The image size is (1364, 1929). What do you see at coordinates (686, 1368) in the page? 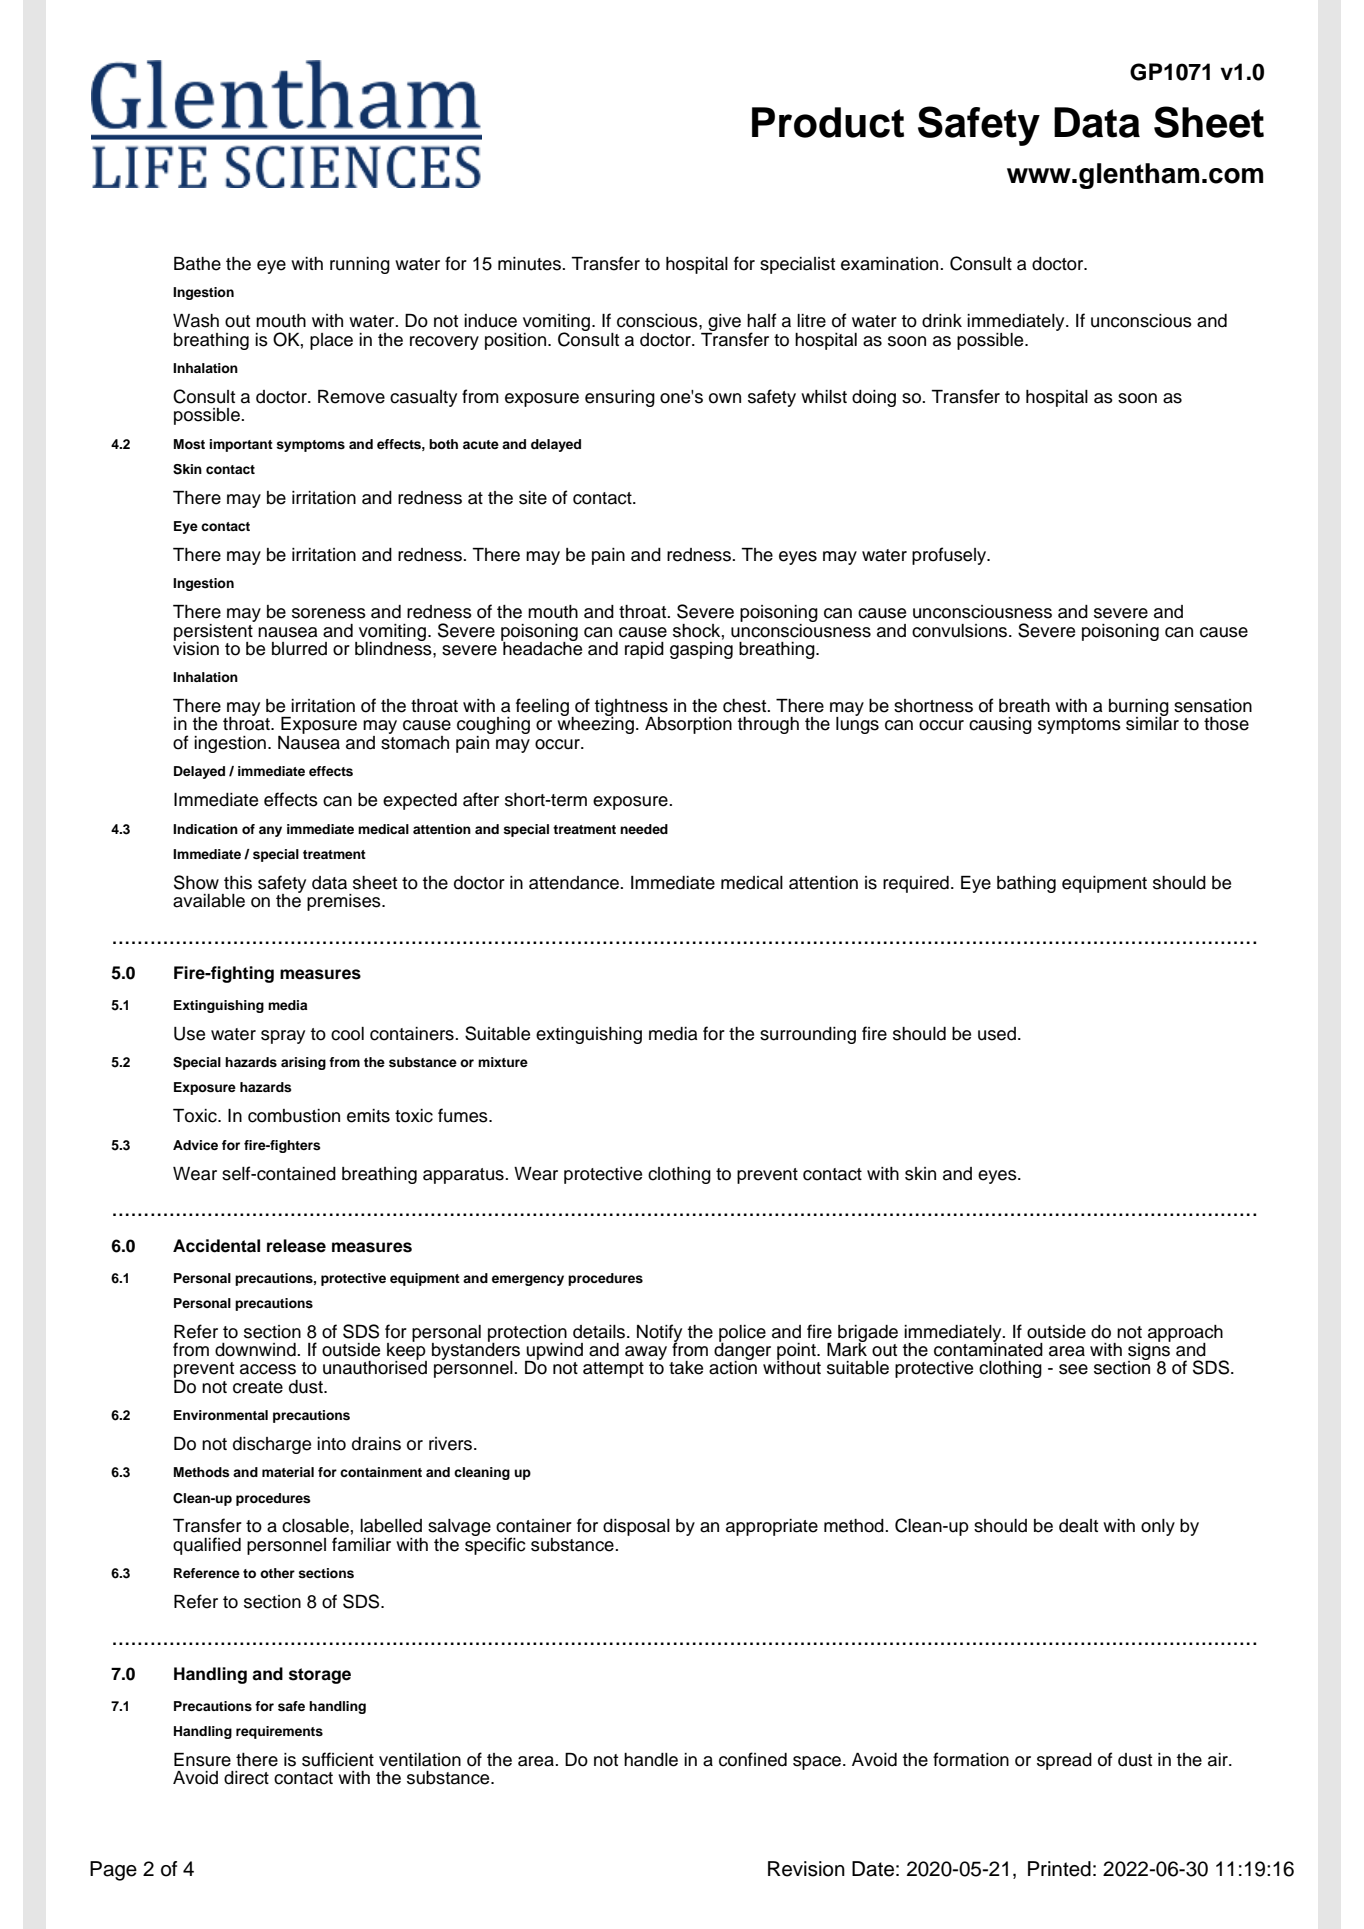
I see `take` at bounding box center [686, 1368].
